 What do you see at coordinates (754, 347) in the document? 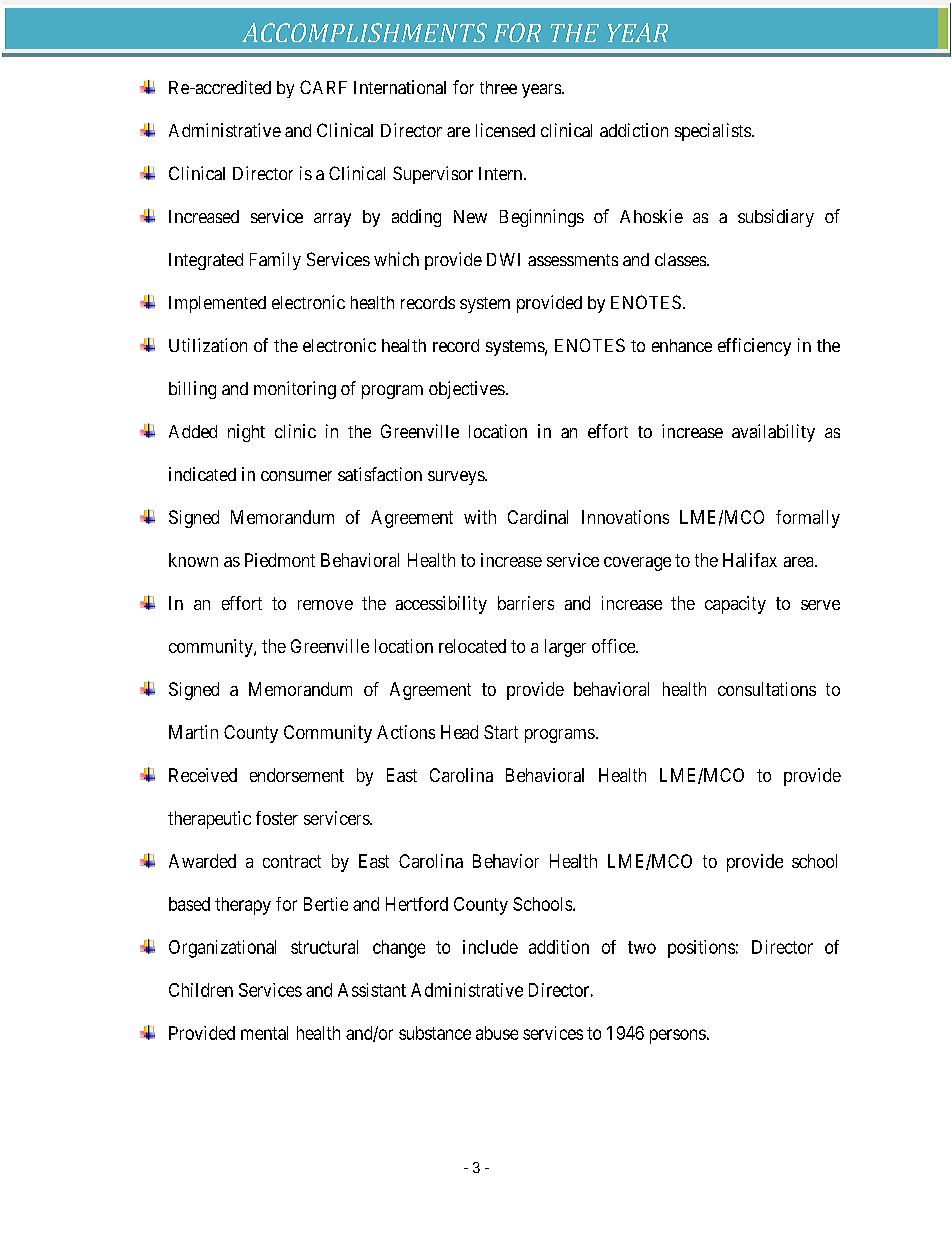
I see `efficiency` at bounding box center [754, 347].
